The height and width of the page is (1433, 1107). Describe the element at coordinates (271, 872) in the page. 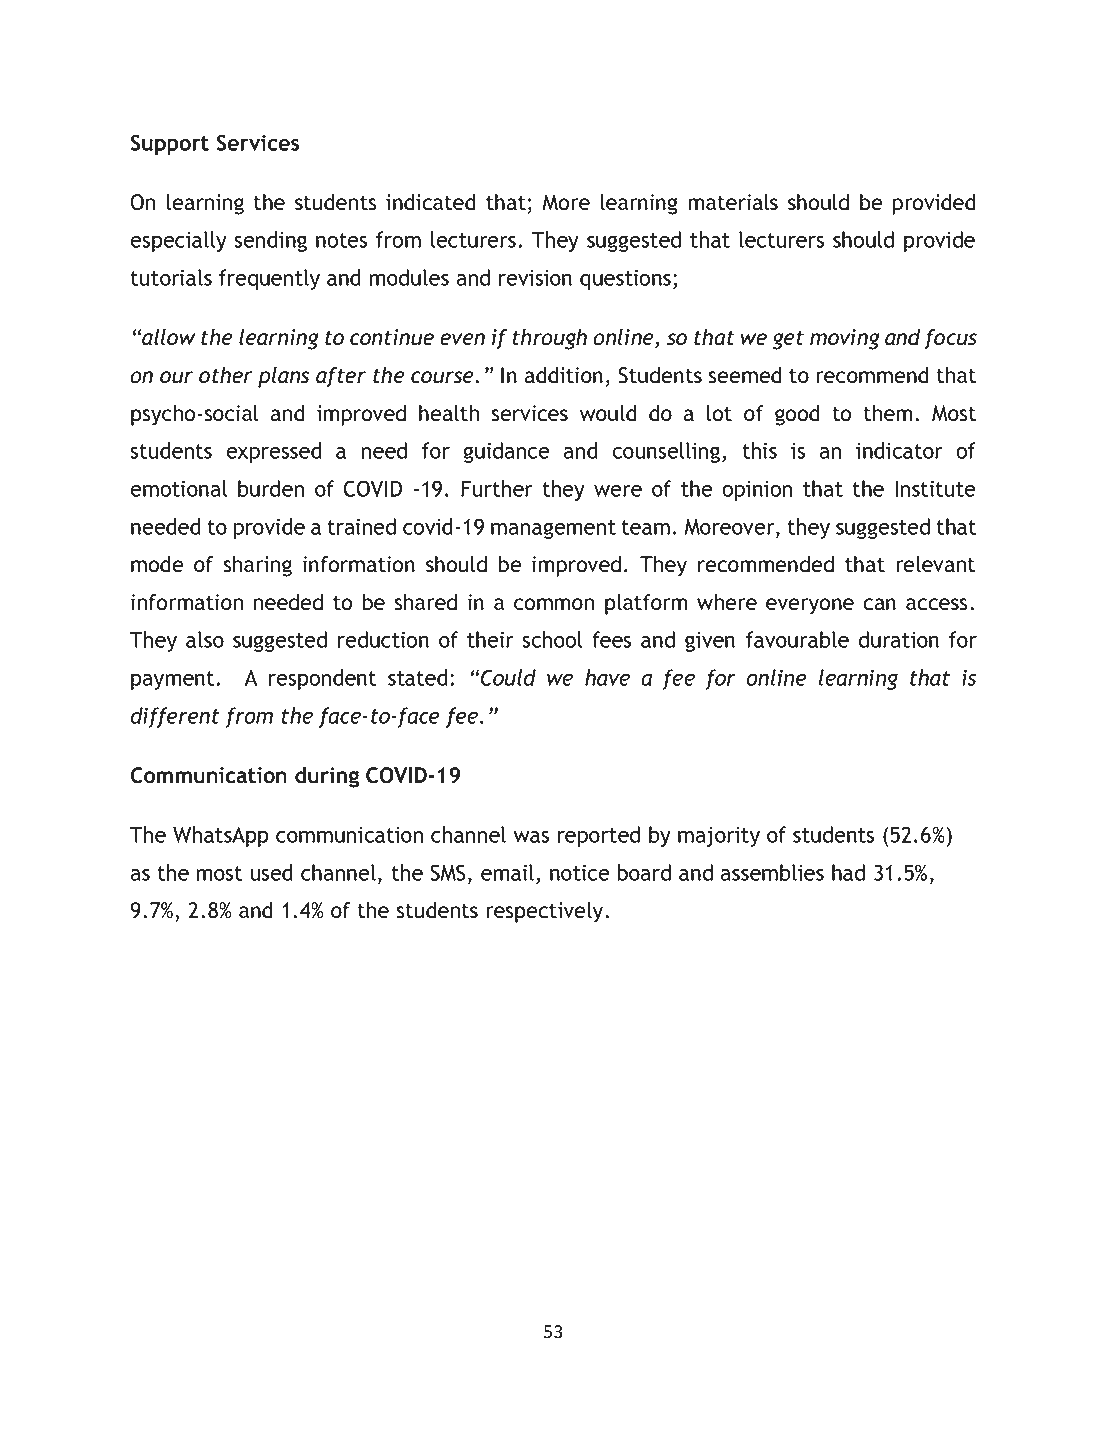

I see `used` at that location.
